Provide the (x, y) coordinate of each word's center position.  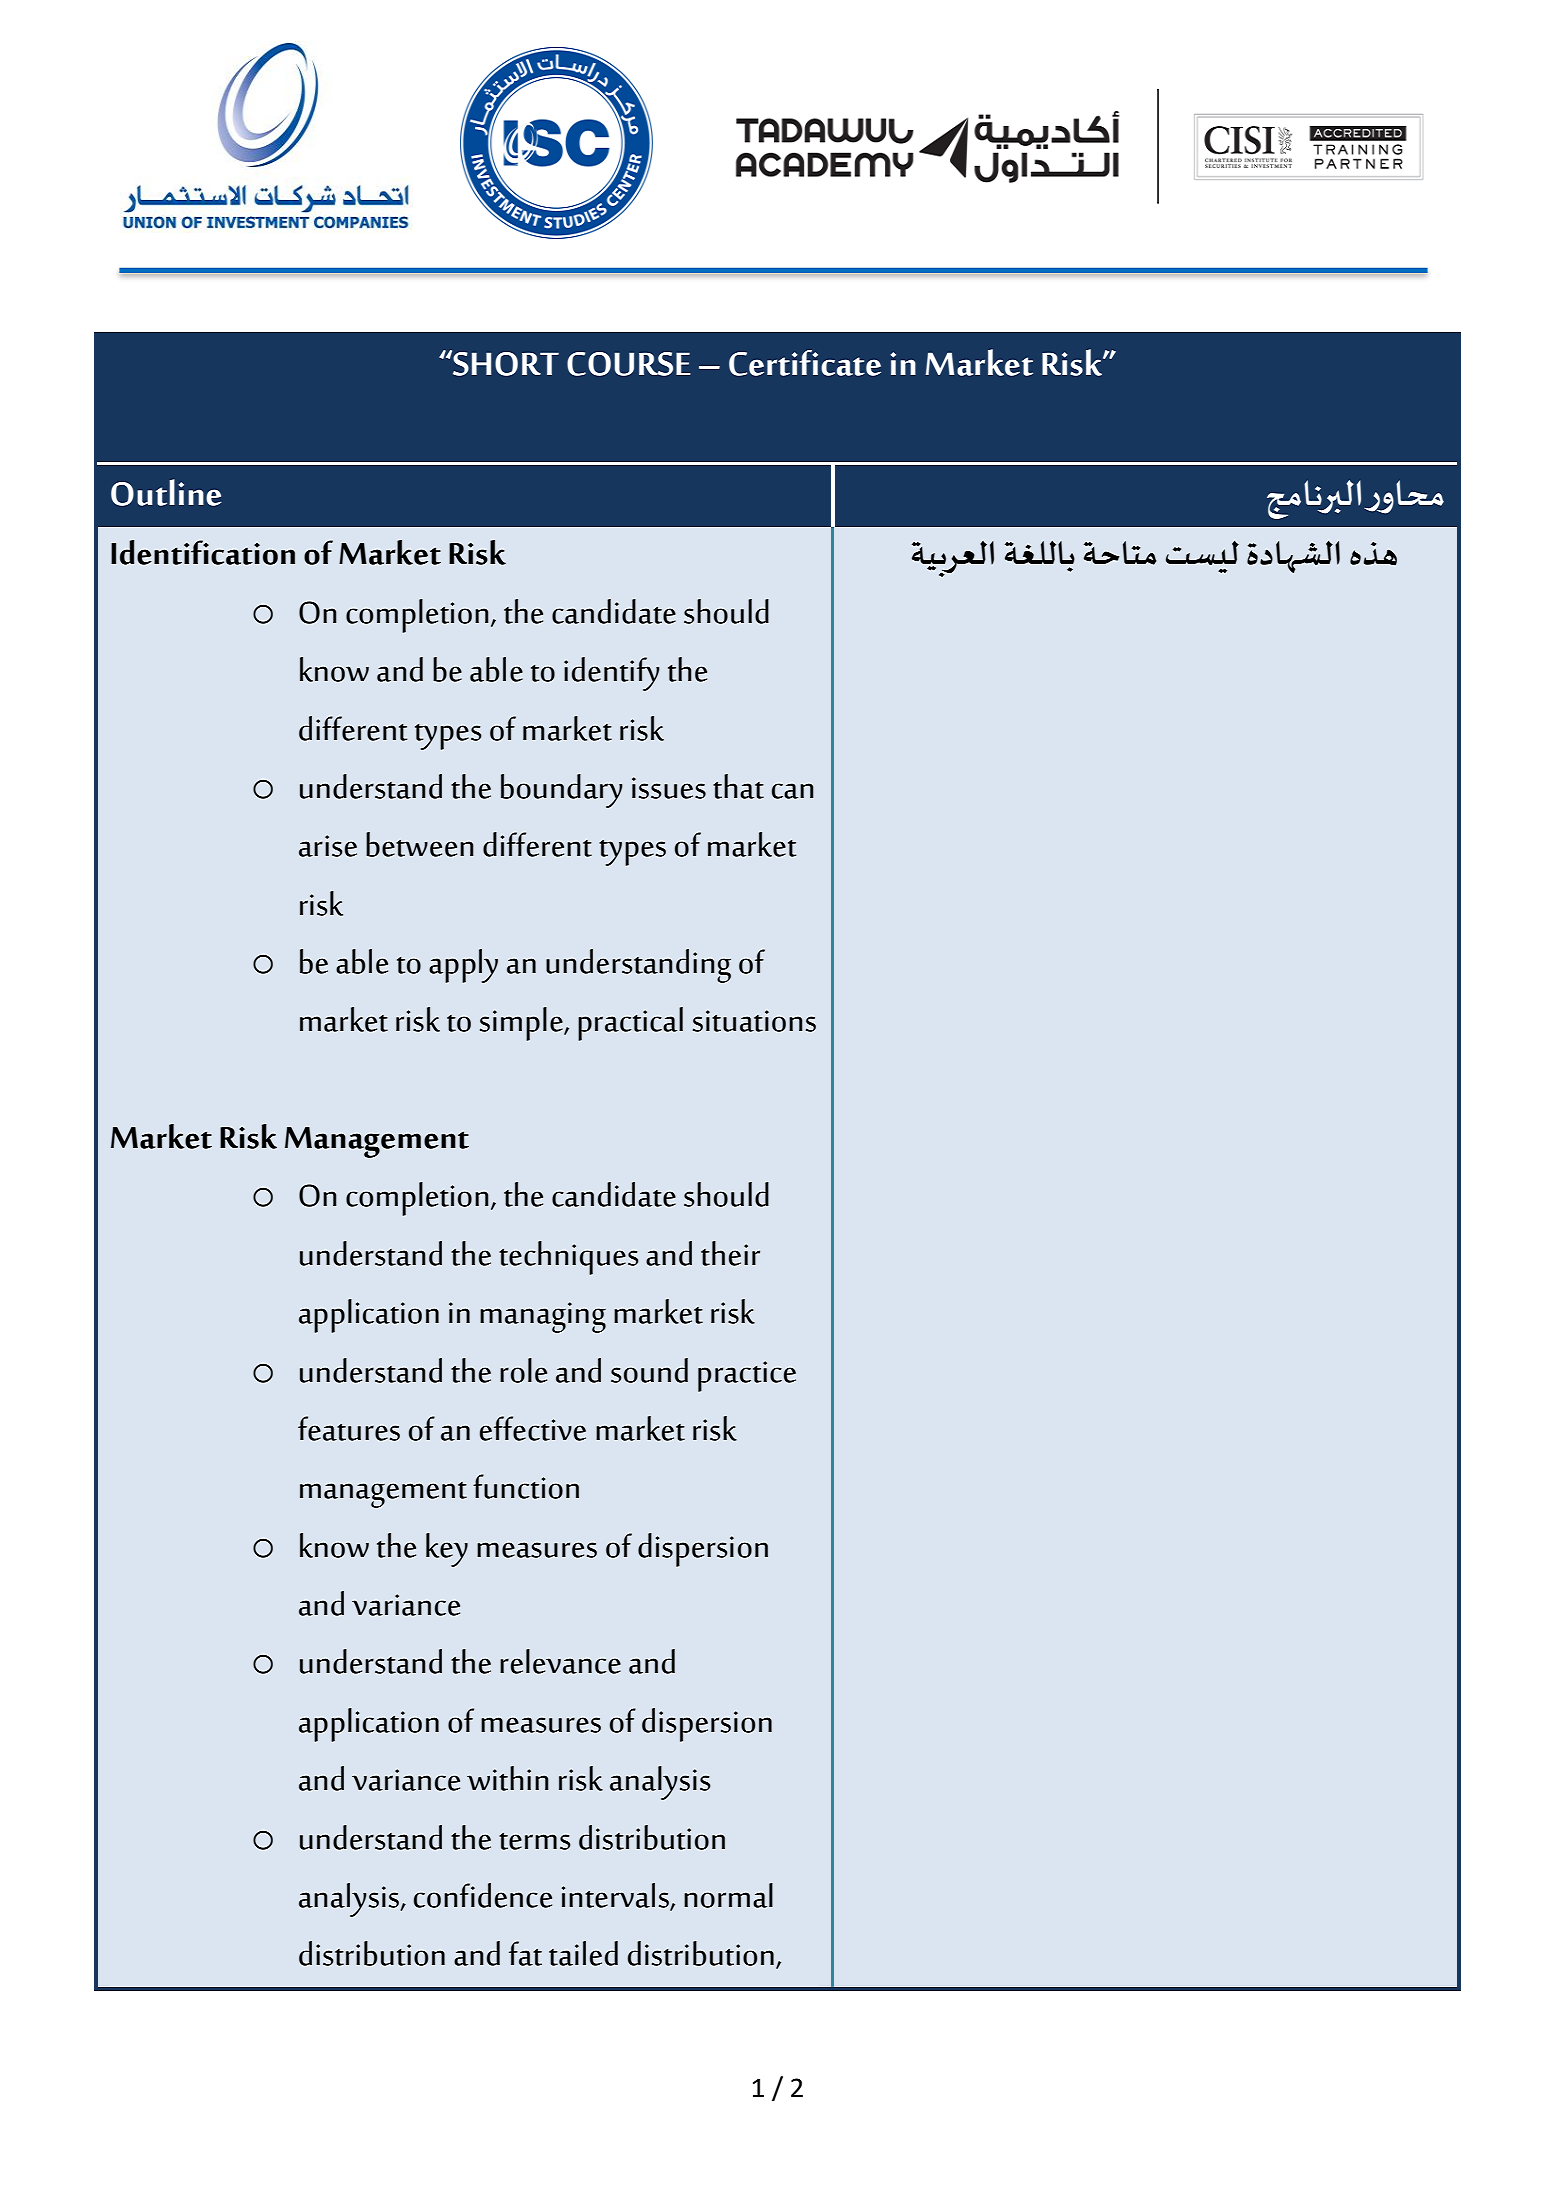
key (447, 1550)
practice (747, 1376)
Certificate (805, 363)
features (349, 1428)
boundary (562, 791)
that (738, 786)
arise (328, 846)
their (730, 1253)
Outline (166, 492)
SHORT (505, 363)
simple (522, 1024)
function (526, 1486)
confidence (483, 1895)
